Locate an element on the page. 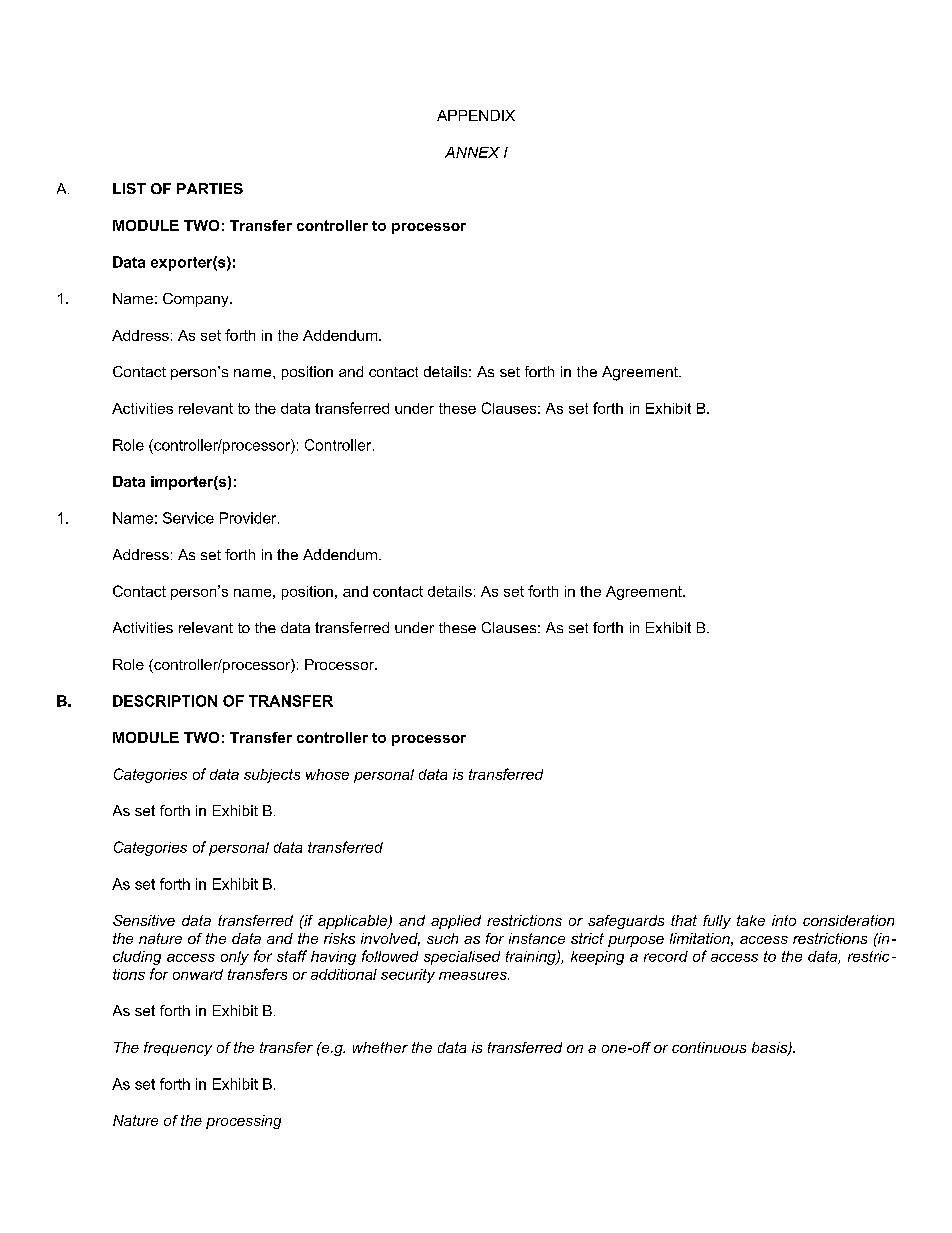  Service is located at coordinates (188, 518).
